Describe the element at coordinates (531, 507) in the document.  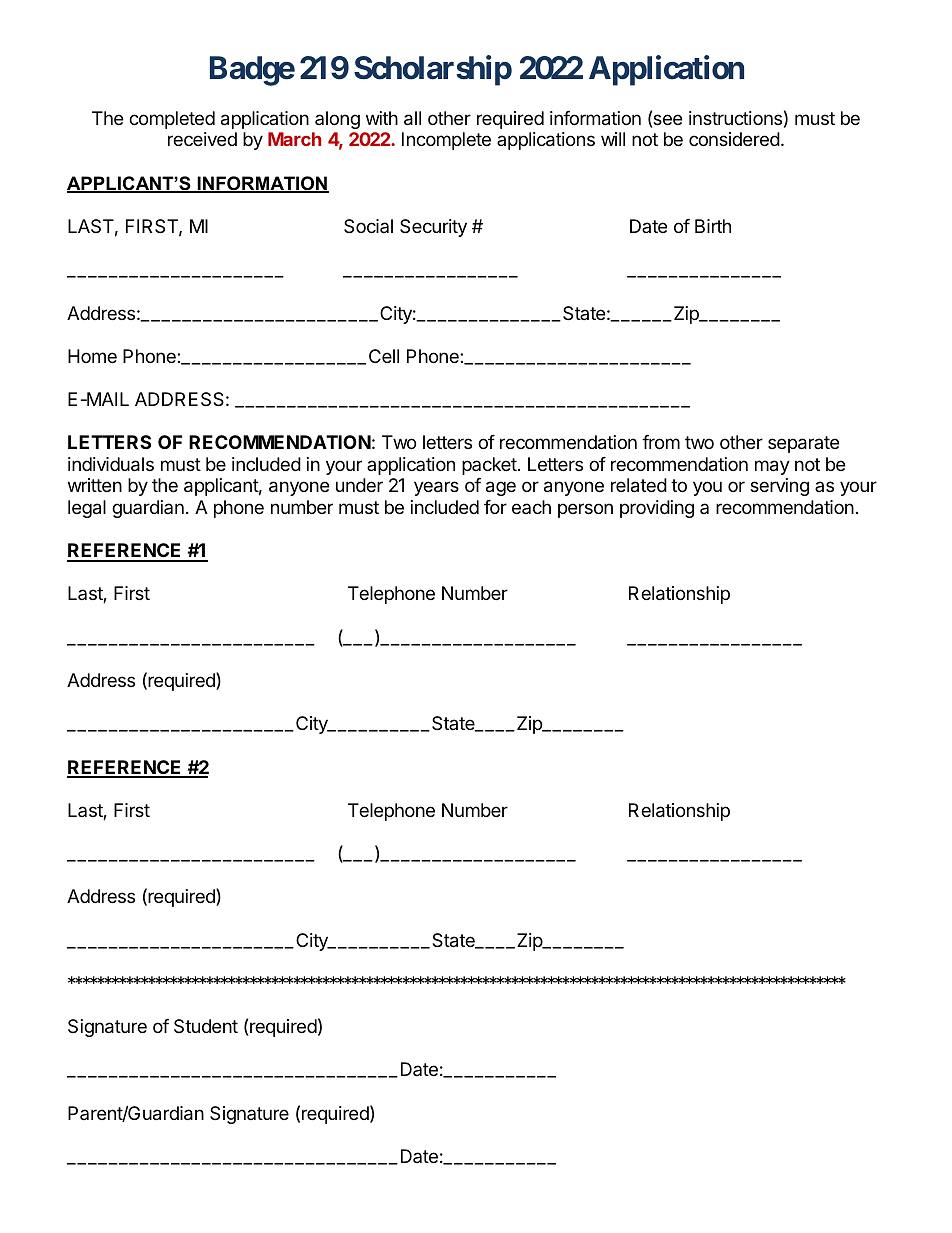
I see `each` at that location.
